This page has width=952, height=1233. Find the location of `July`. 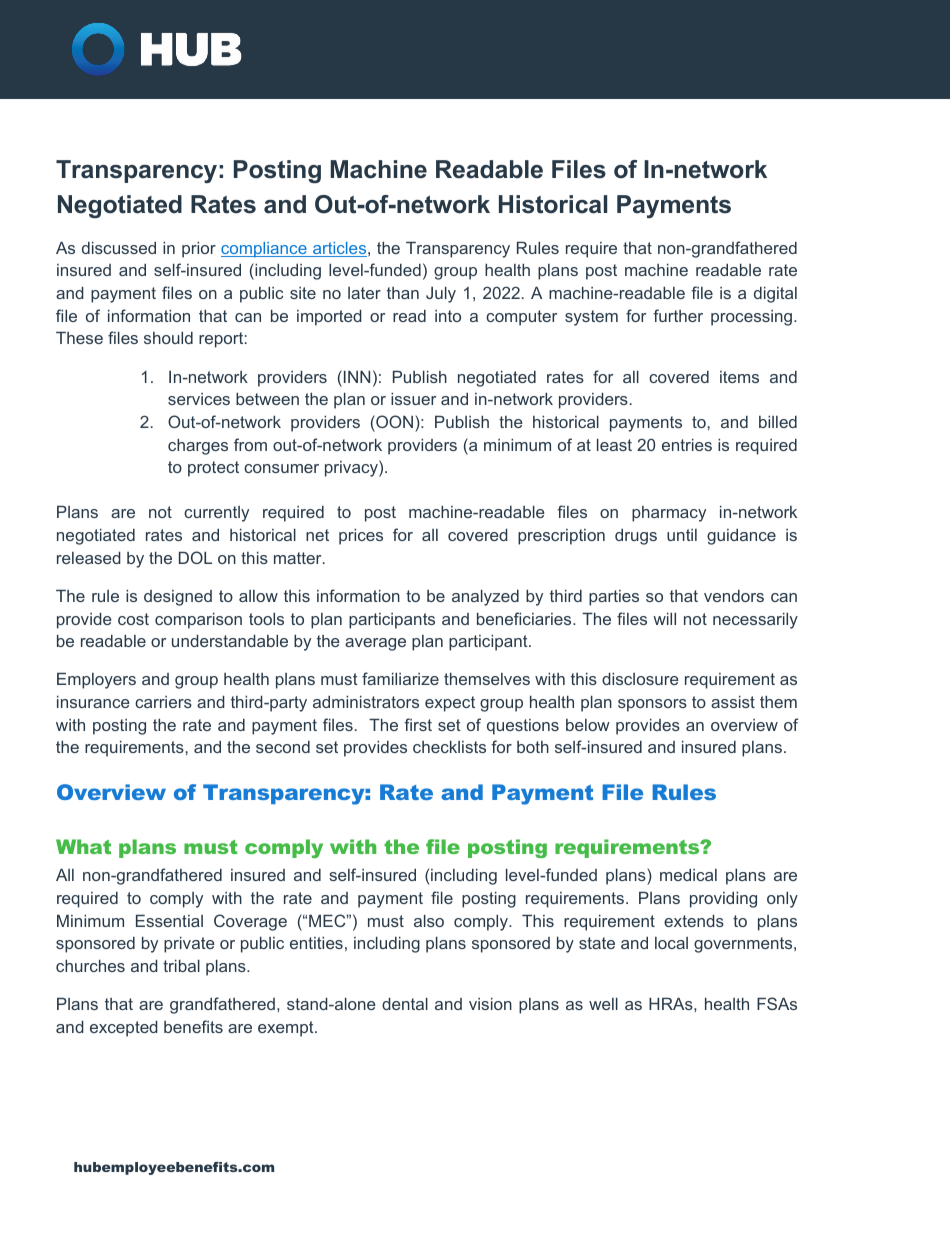

July is located at coordinates (441, 295).
